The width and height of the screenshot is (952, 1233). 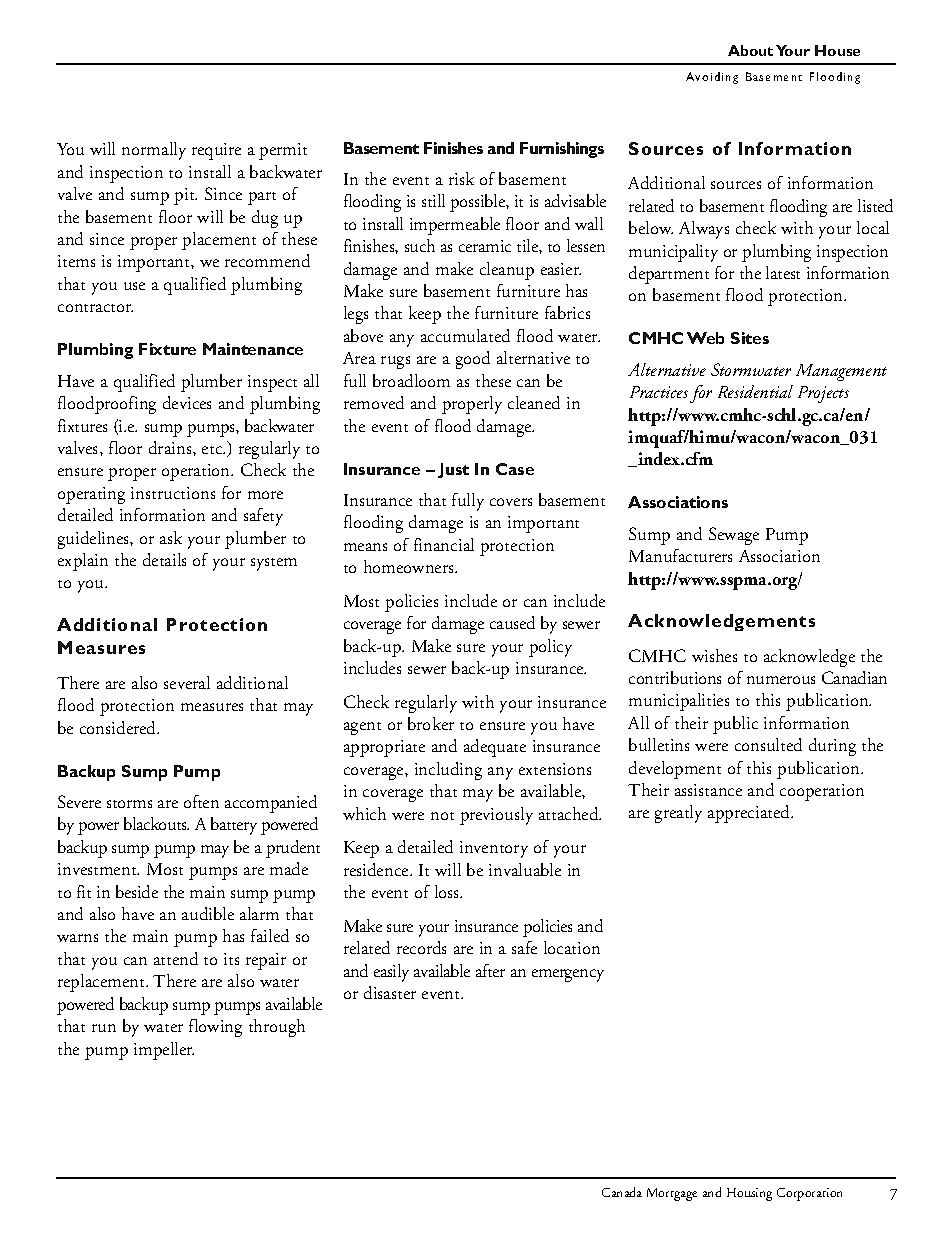 I want to click on About, so click(x=750, y=50).
